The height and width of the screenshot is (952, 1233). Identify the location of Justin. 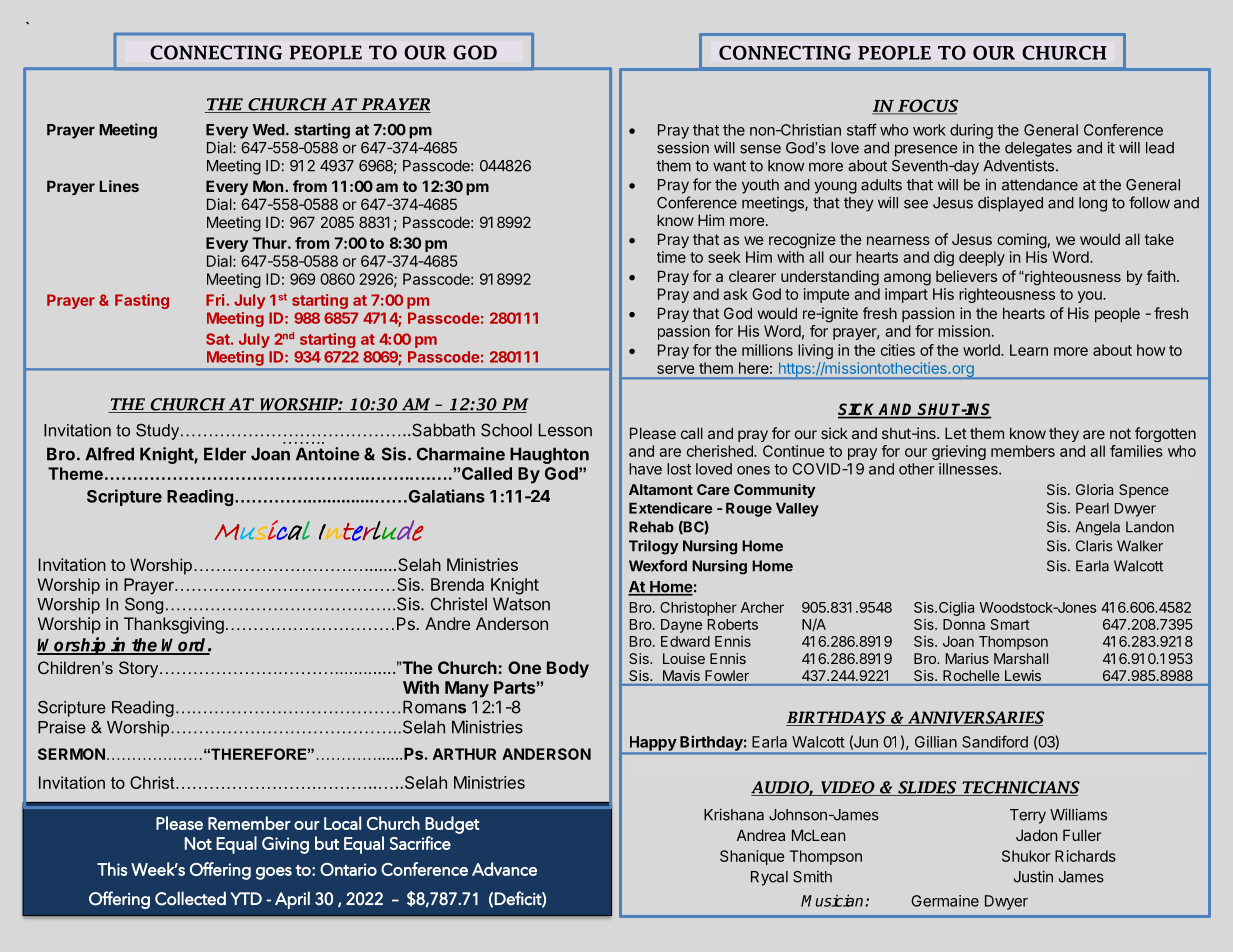
(1033, 876).
